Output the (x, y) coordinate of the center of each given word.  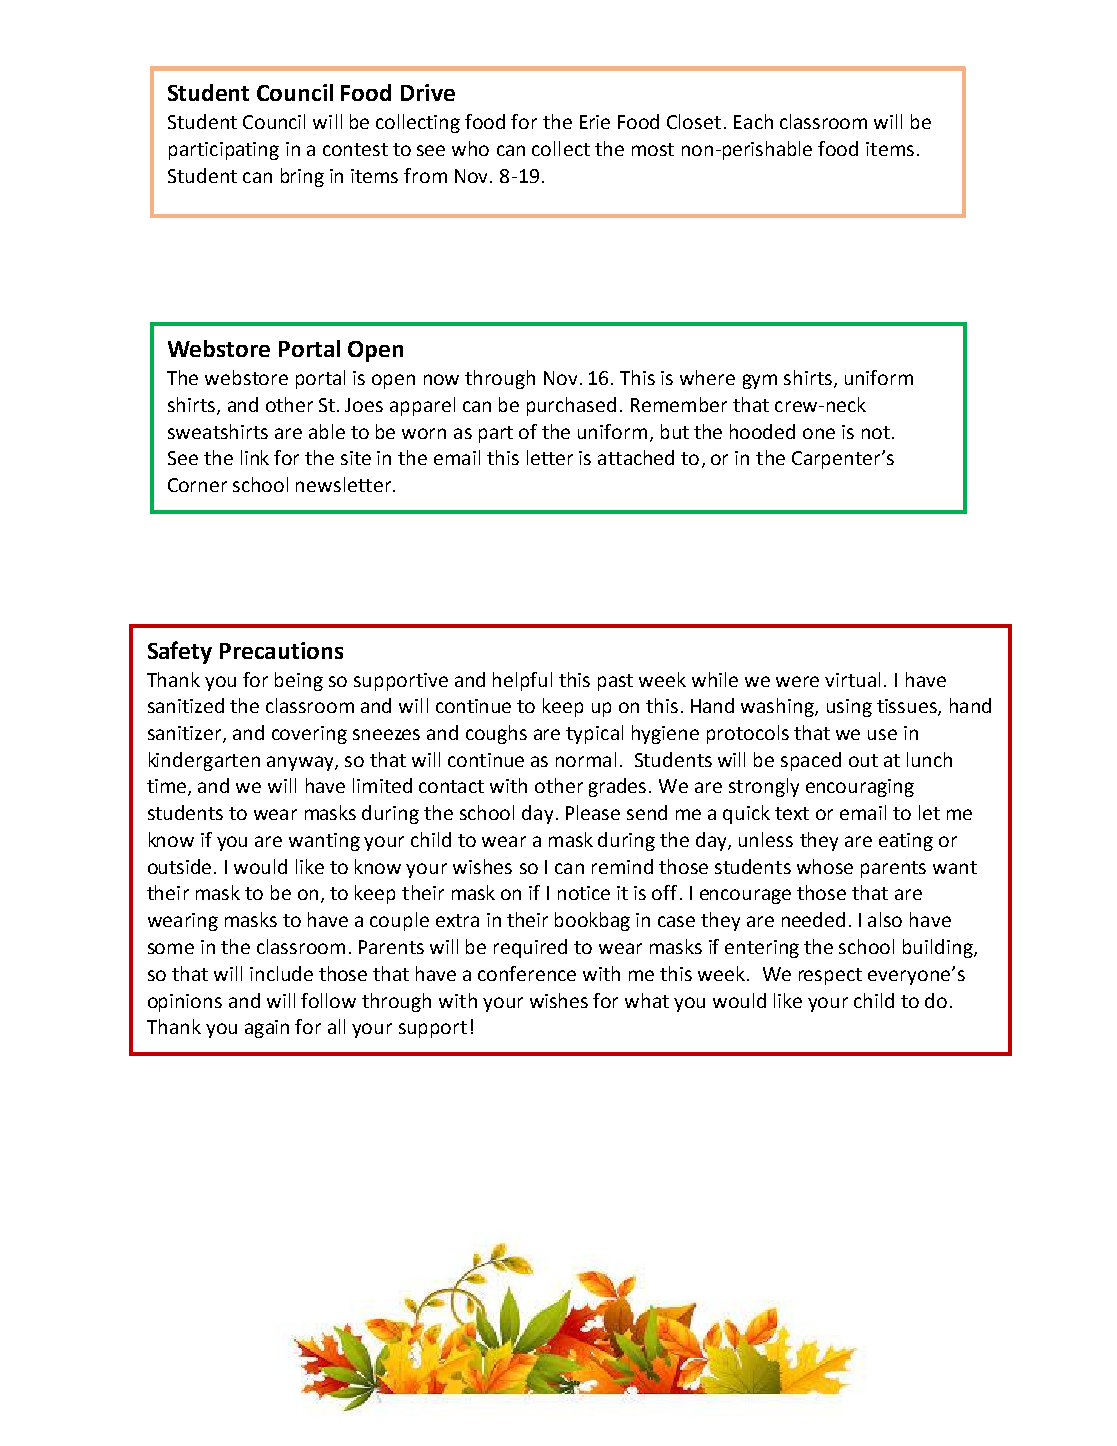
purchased (571, 406)
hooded (762, 431)
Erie (595, 122)
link (255, 457)
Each (753, 121)
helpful (522, 681)
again (267, 1029)
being (299, 681)
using (849, 708)
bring (302, 177)
